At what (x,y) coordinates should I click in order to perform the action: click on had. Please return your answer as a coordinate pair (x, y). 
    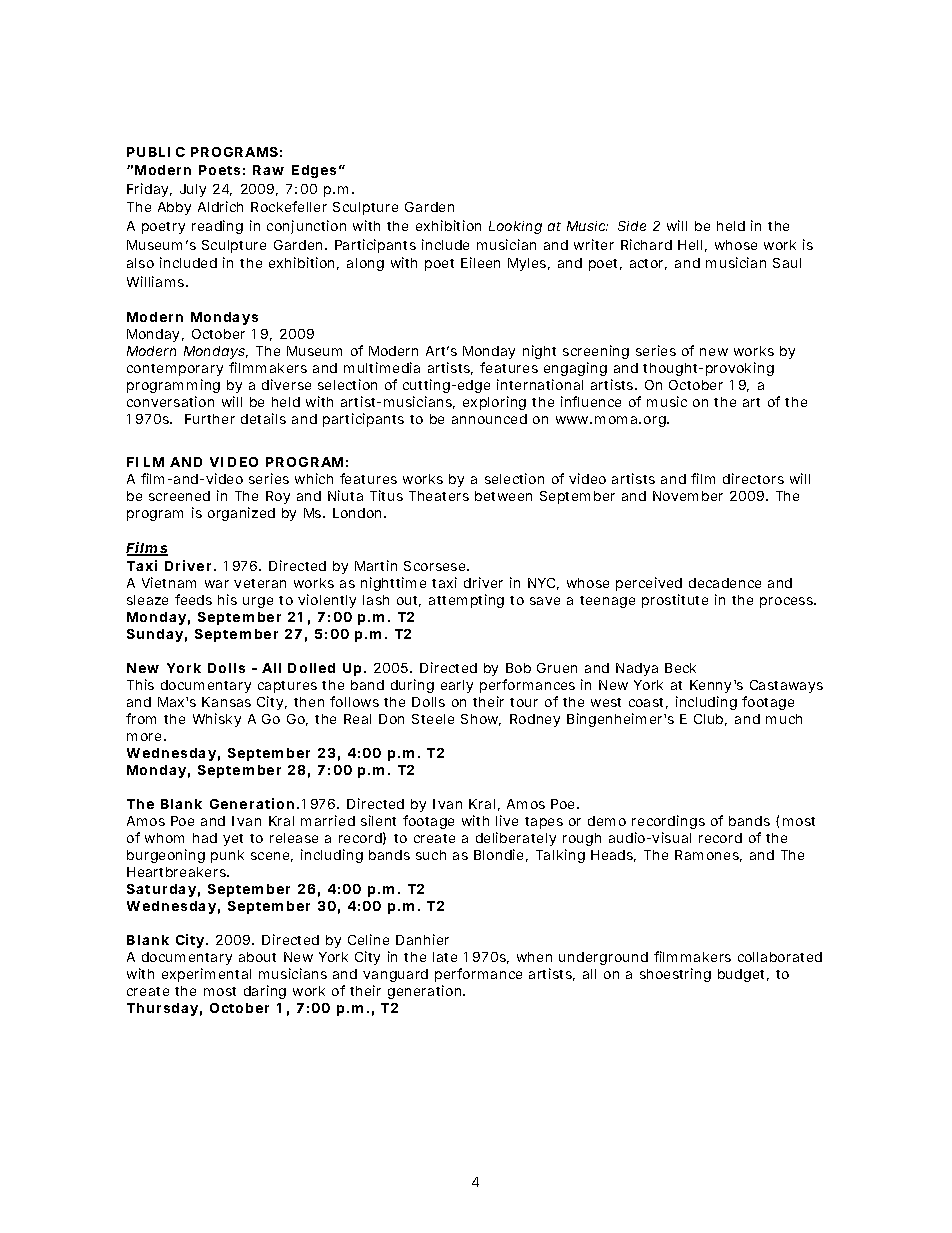
    Looking at the image, I should click on (205, 838).
